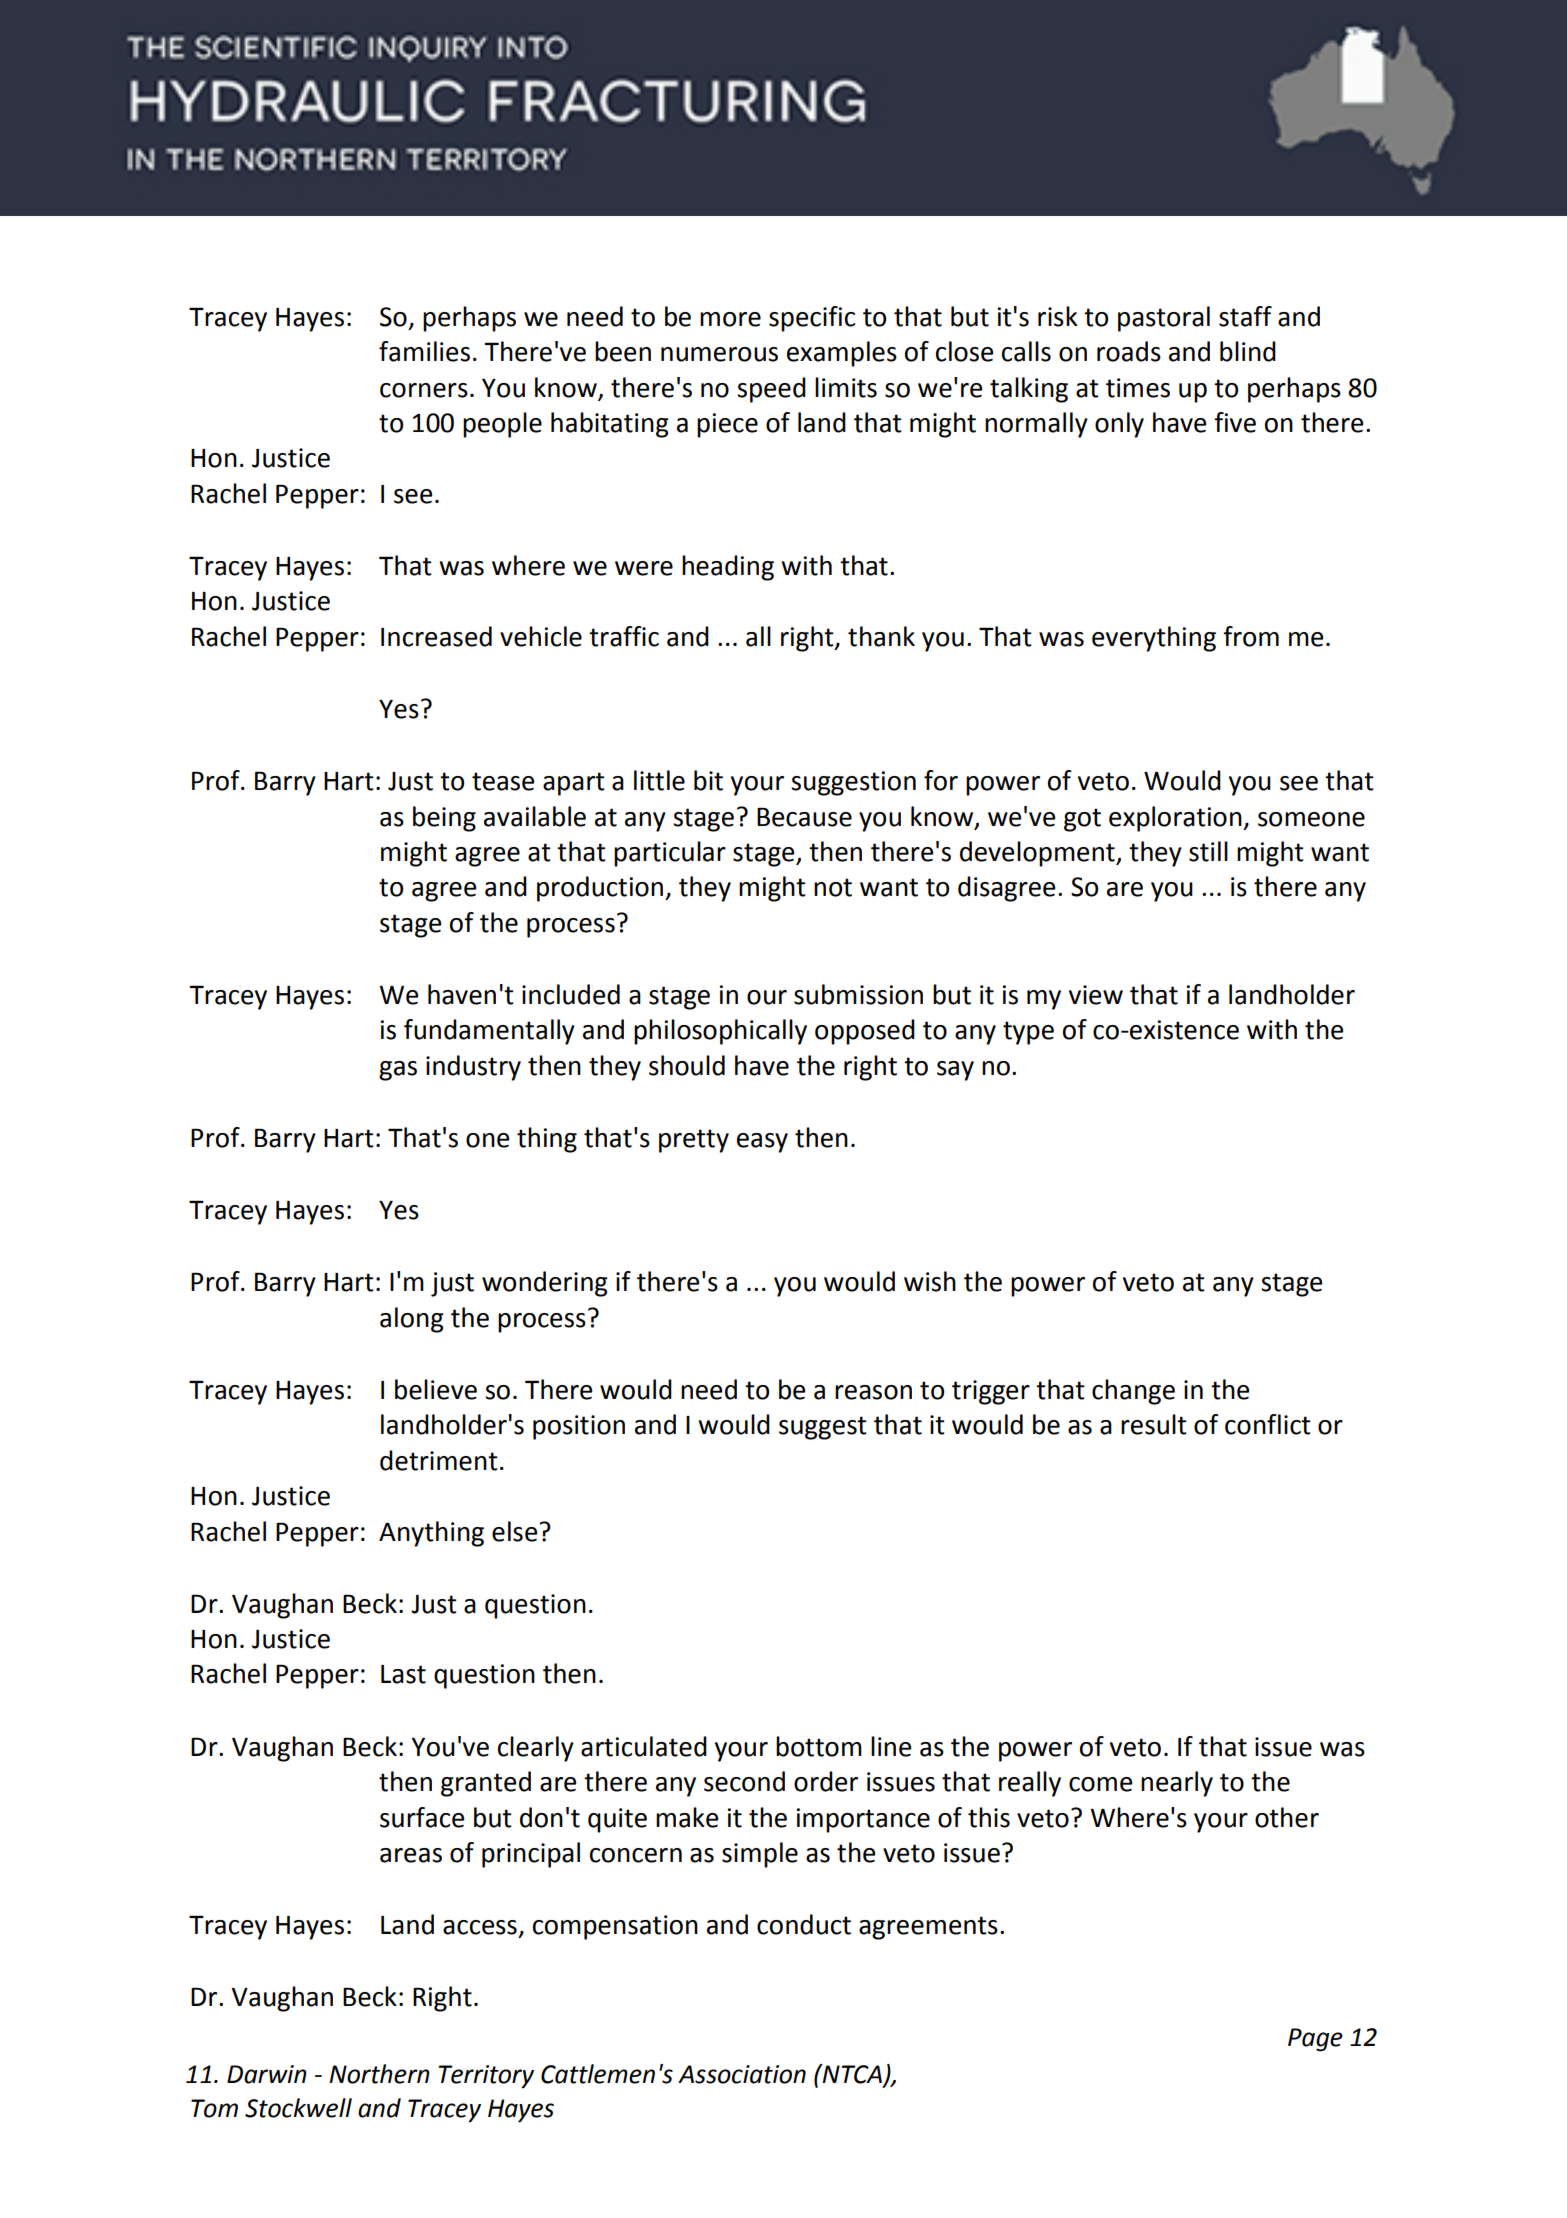  I want to click on times, so click(1138, 388).
